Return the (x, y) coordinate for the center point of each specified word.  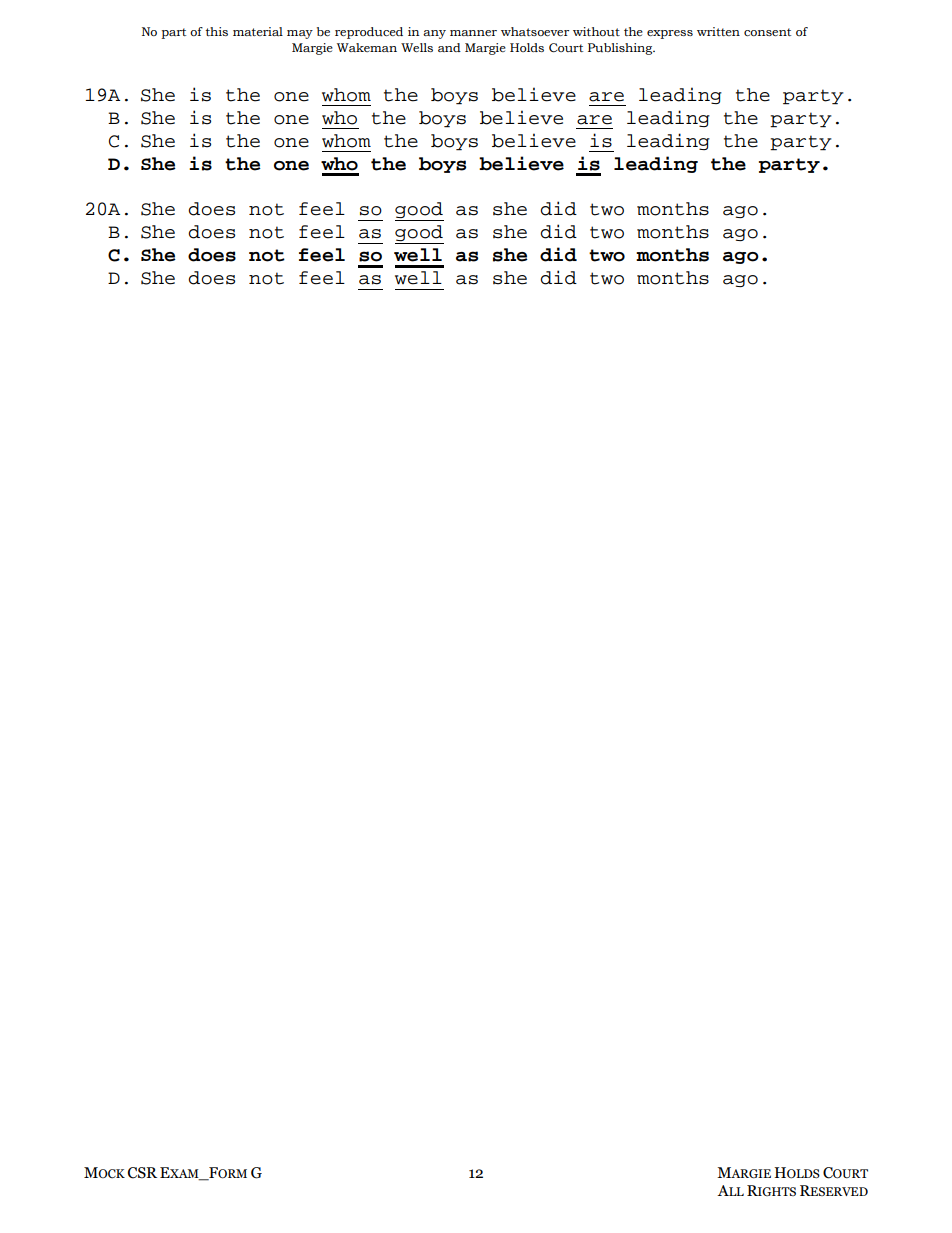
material (258, 31)
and (449, 47)
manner (473, 33)
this (216, 31)
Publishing (621, 49)
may (300, 34)
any (434, 34)
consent (767, 32)
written (718, 31)
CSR (142, 1173)
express (670, 34)
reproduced (369, 33)
